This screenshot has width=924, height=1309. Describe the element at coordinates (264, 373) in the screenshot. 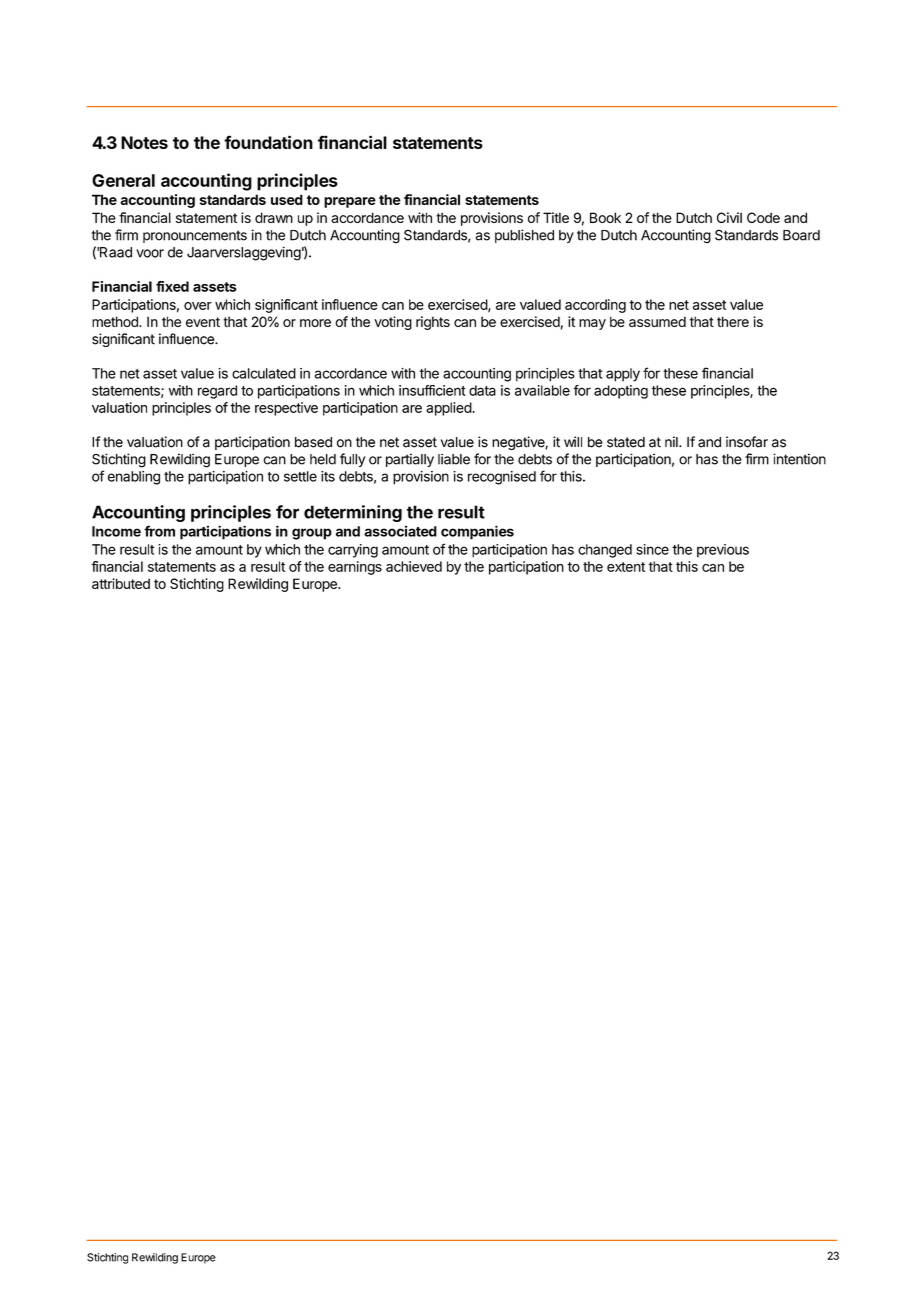

I see `calculated` at that location.
